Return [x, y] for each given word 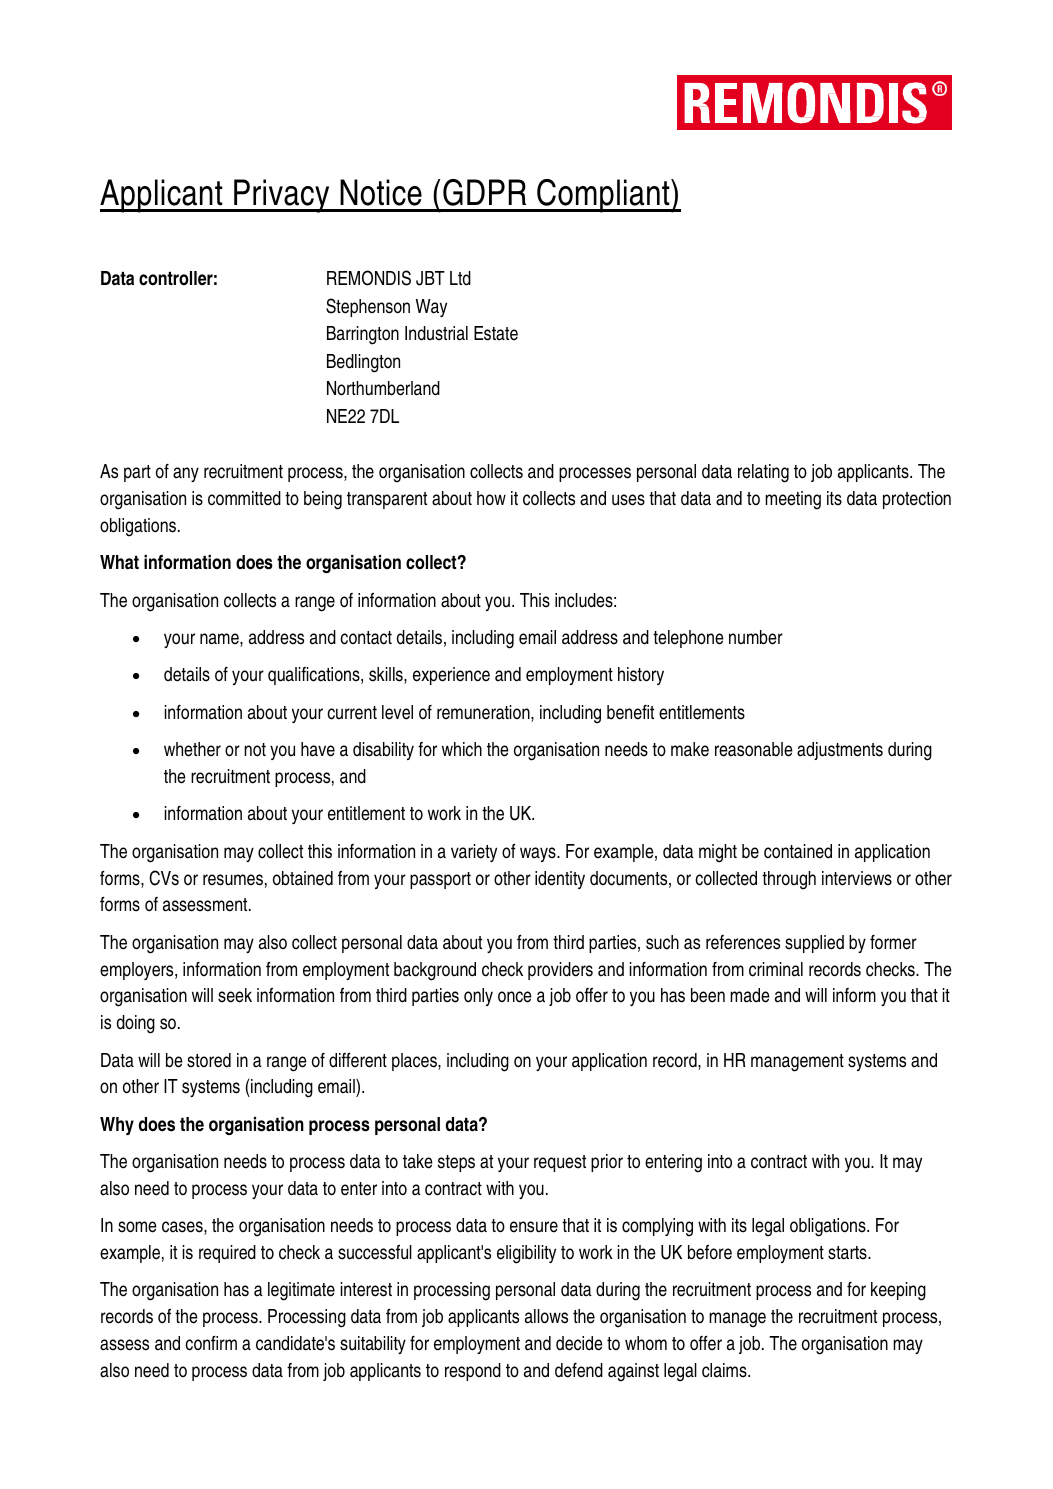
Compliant [603, 196]
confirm [211, 1343]
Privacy [282, 196]
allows [546, 1316]
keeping [898, 1291]
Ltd [460, 278]
